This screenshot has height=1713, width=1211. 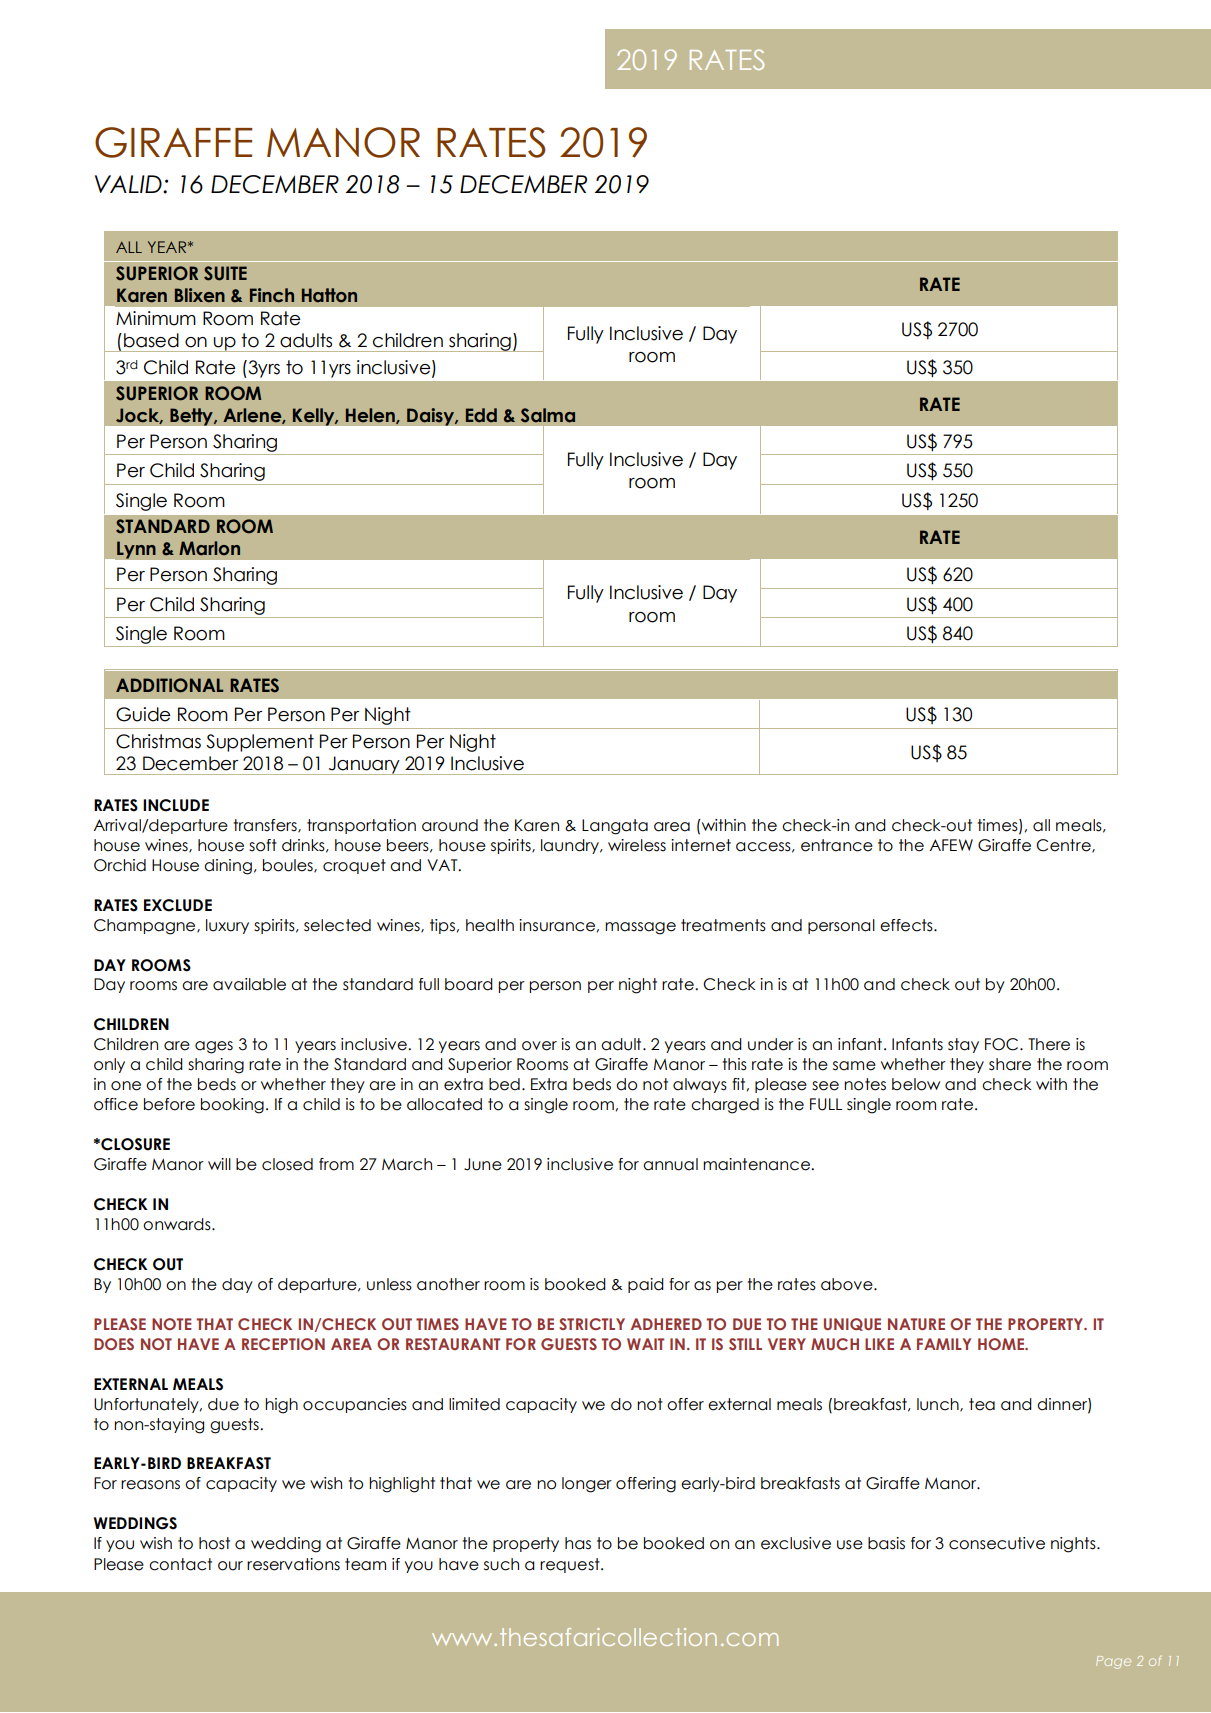 What do you see at coordinates (169, 685) in the screenshot?
I see `ADDITIONAL` at bounding box center [169, 685].
